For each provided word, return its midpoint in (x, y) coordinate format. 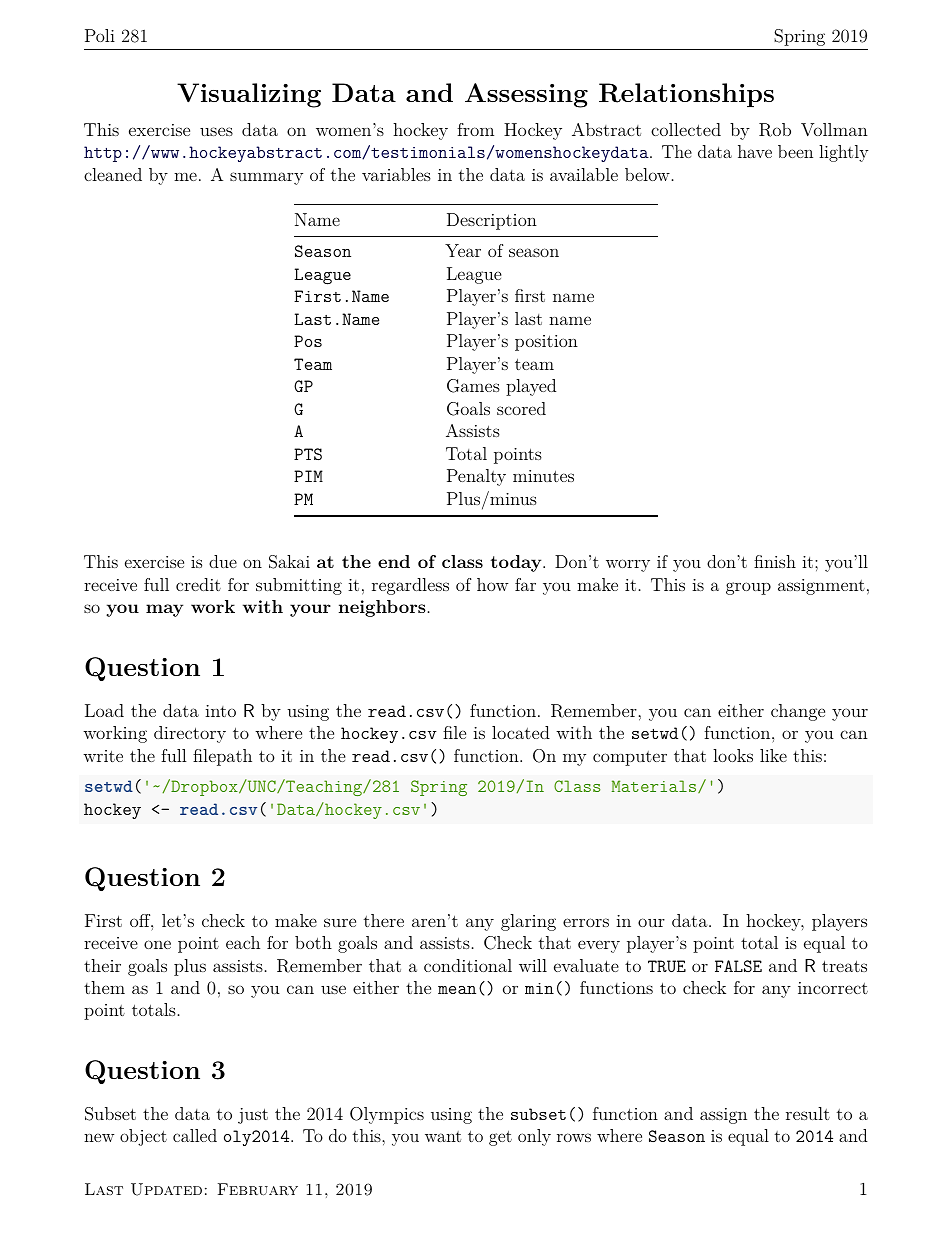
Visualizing (249, 95)
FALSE (738, 966)
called (195, 1135)
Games (473, 386)
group (748, 588)
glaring (528, 922)
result (808, 1113)
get (500, 1138)
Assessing (526, 95)
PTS (308, 454)
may (164, 610)
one (157, 944)
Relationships (686, 95)
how (493, 584)
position (546, 343)
